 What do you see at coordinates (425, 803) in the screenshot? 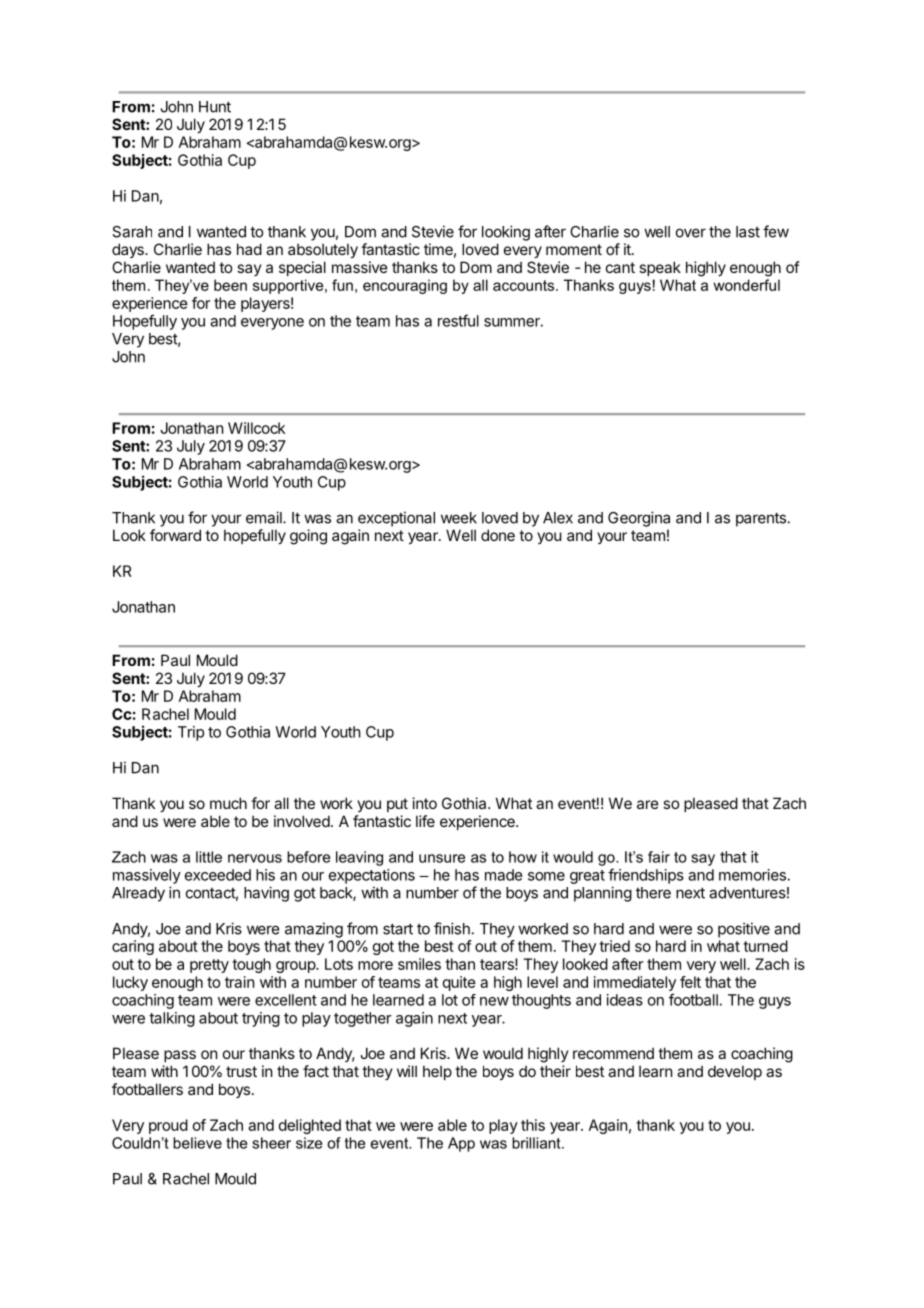
I see `into` at bounding box center [425, 803].
